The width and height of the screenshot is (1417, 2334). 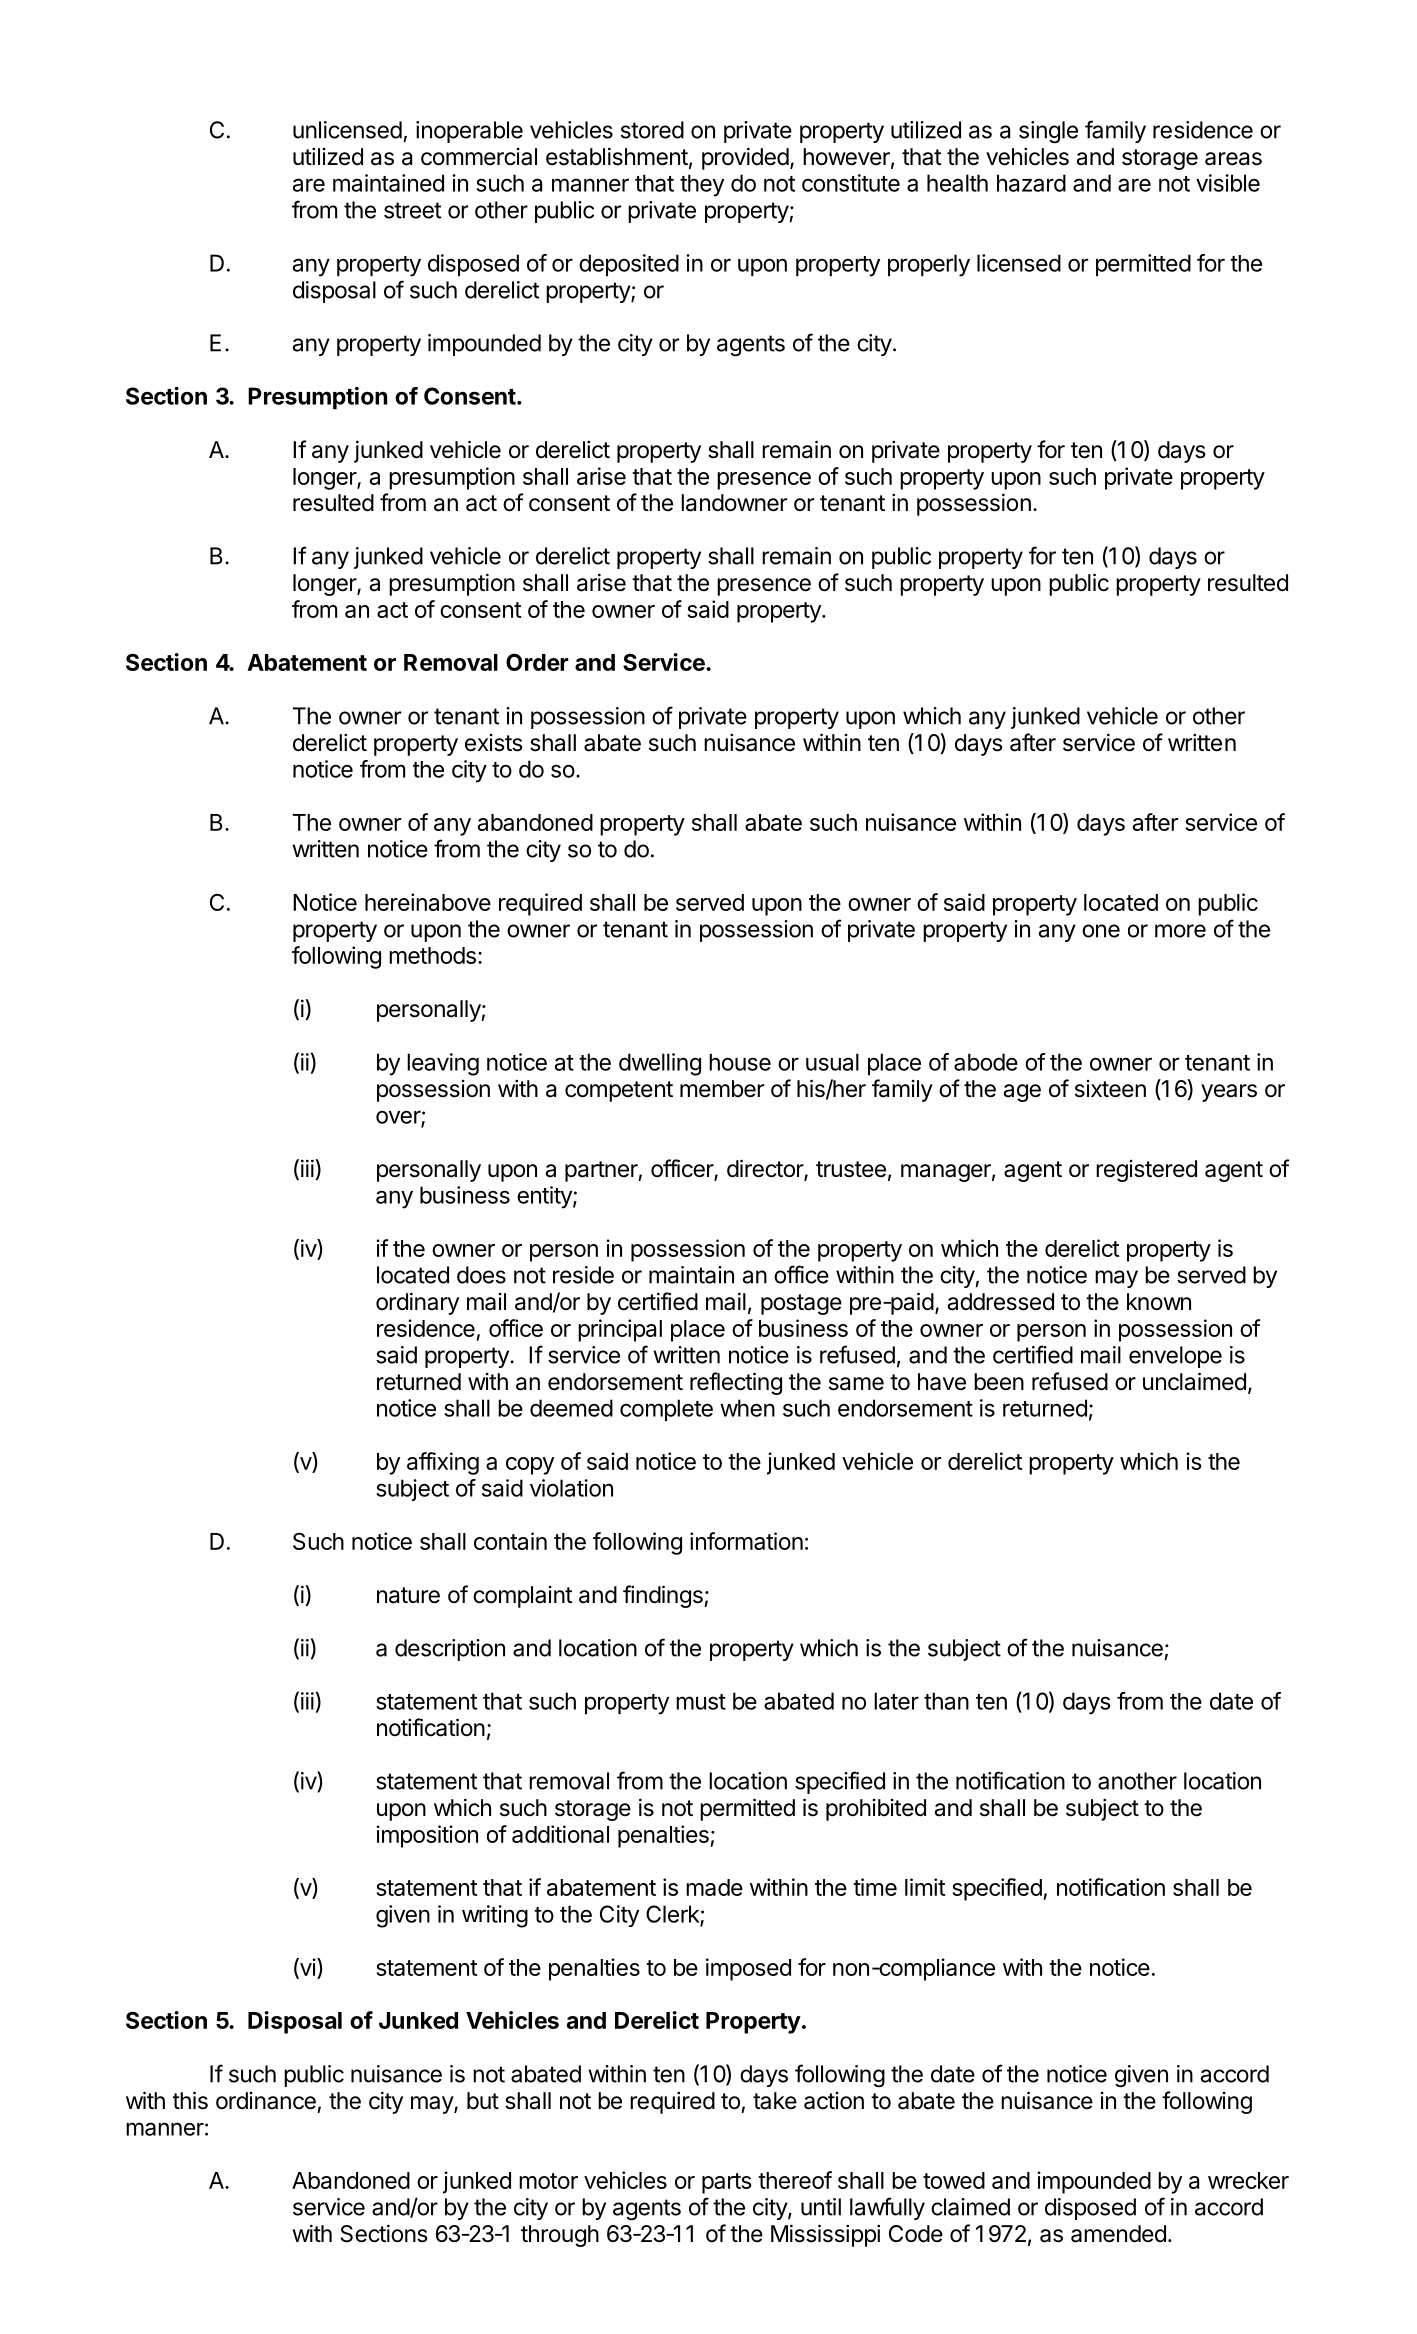 What do you see at coordinates (408, 1595) in the screenshot?
I see `nature` at bounding box center [408, 1595].
